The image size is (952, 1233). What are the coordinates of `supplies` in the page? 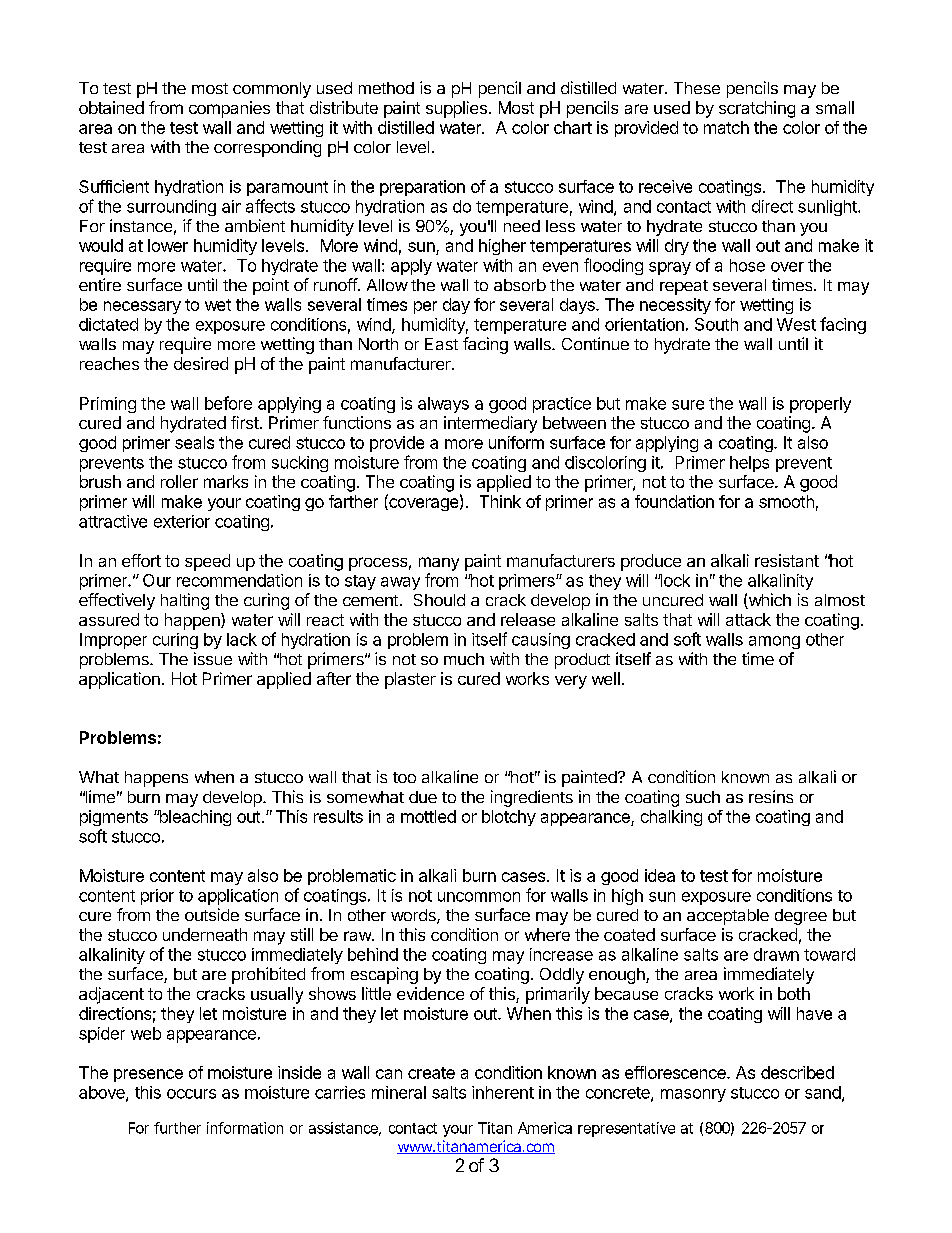 It's located at (456, 109).
